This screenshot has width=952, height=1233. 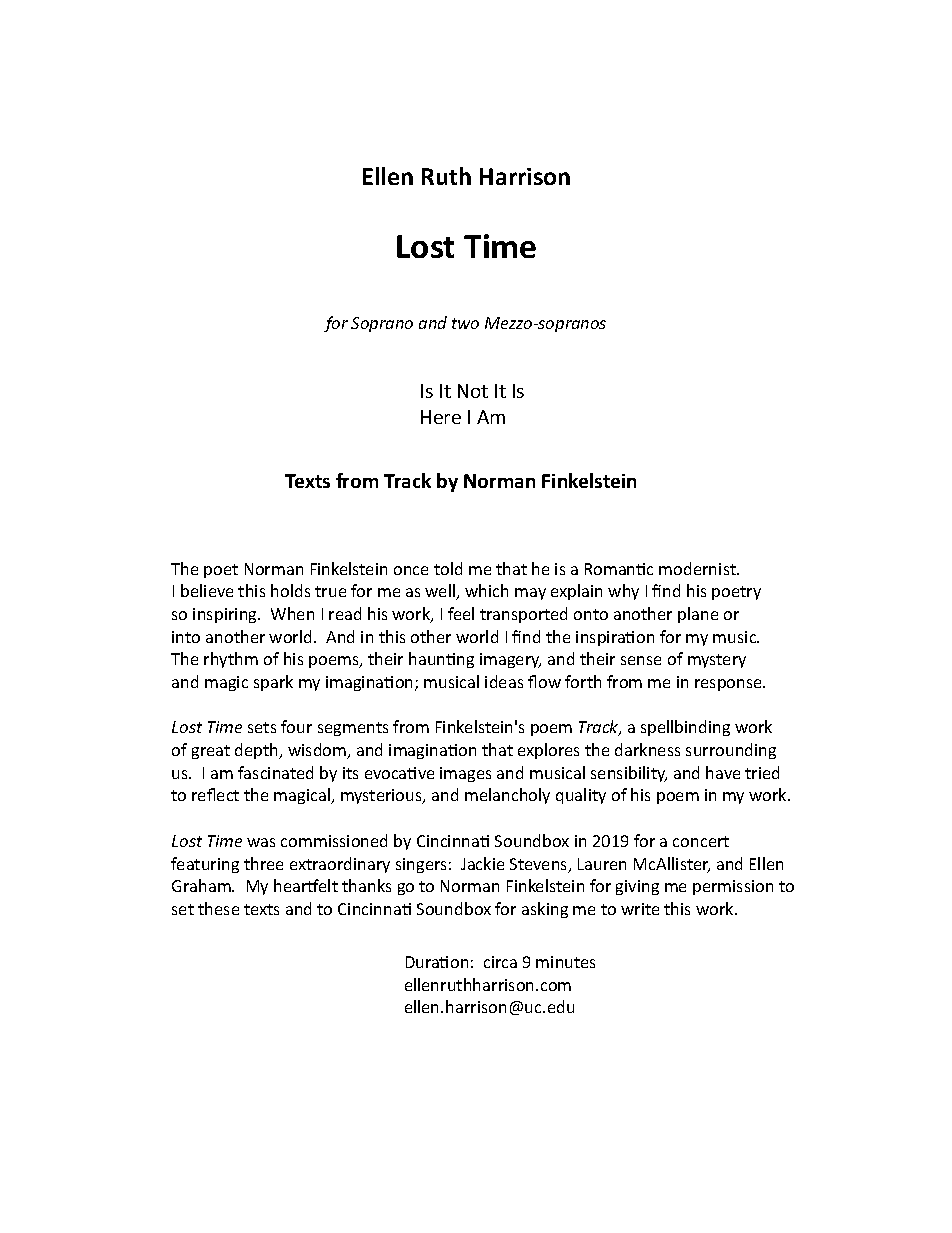 What do you see at coordinates (441, 417) in the screenshot?
I see `Here` at bounding box center [441, 417].
